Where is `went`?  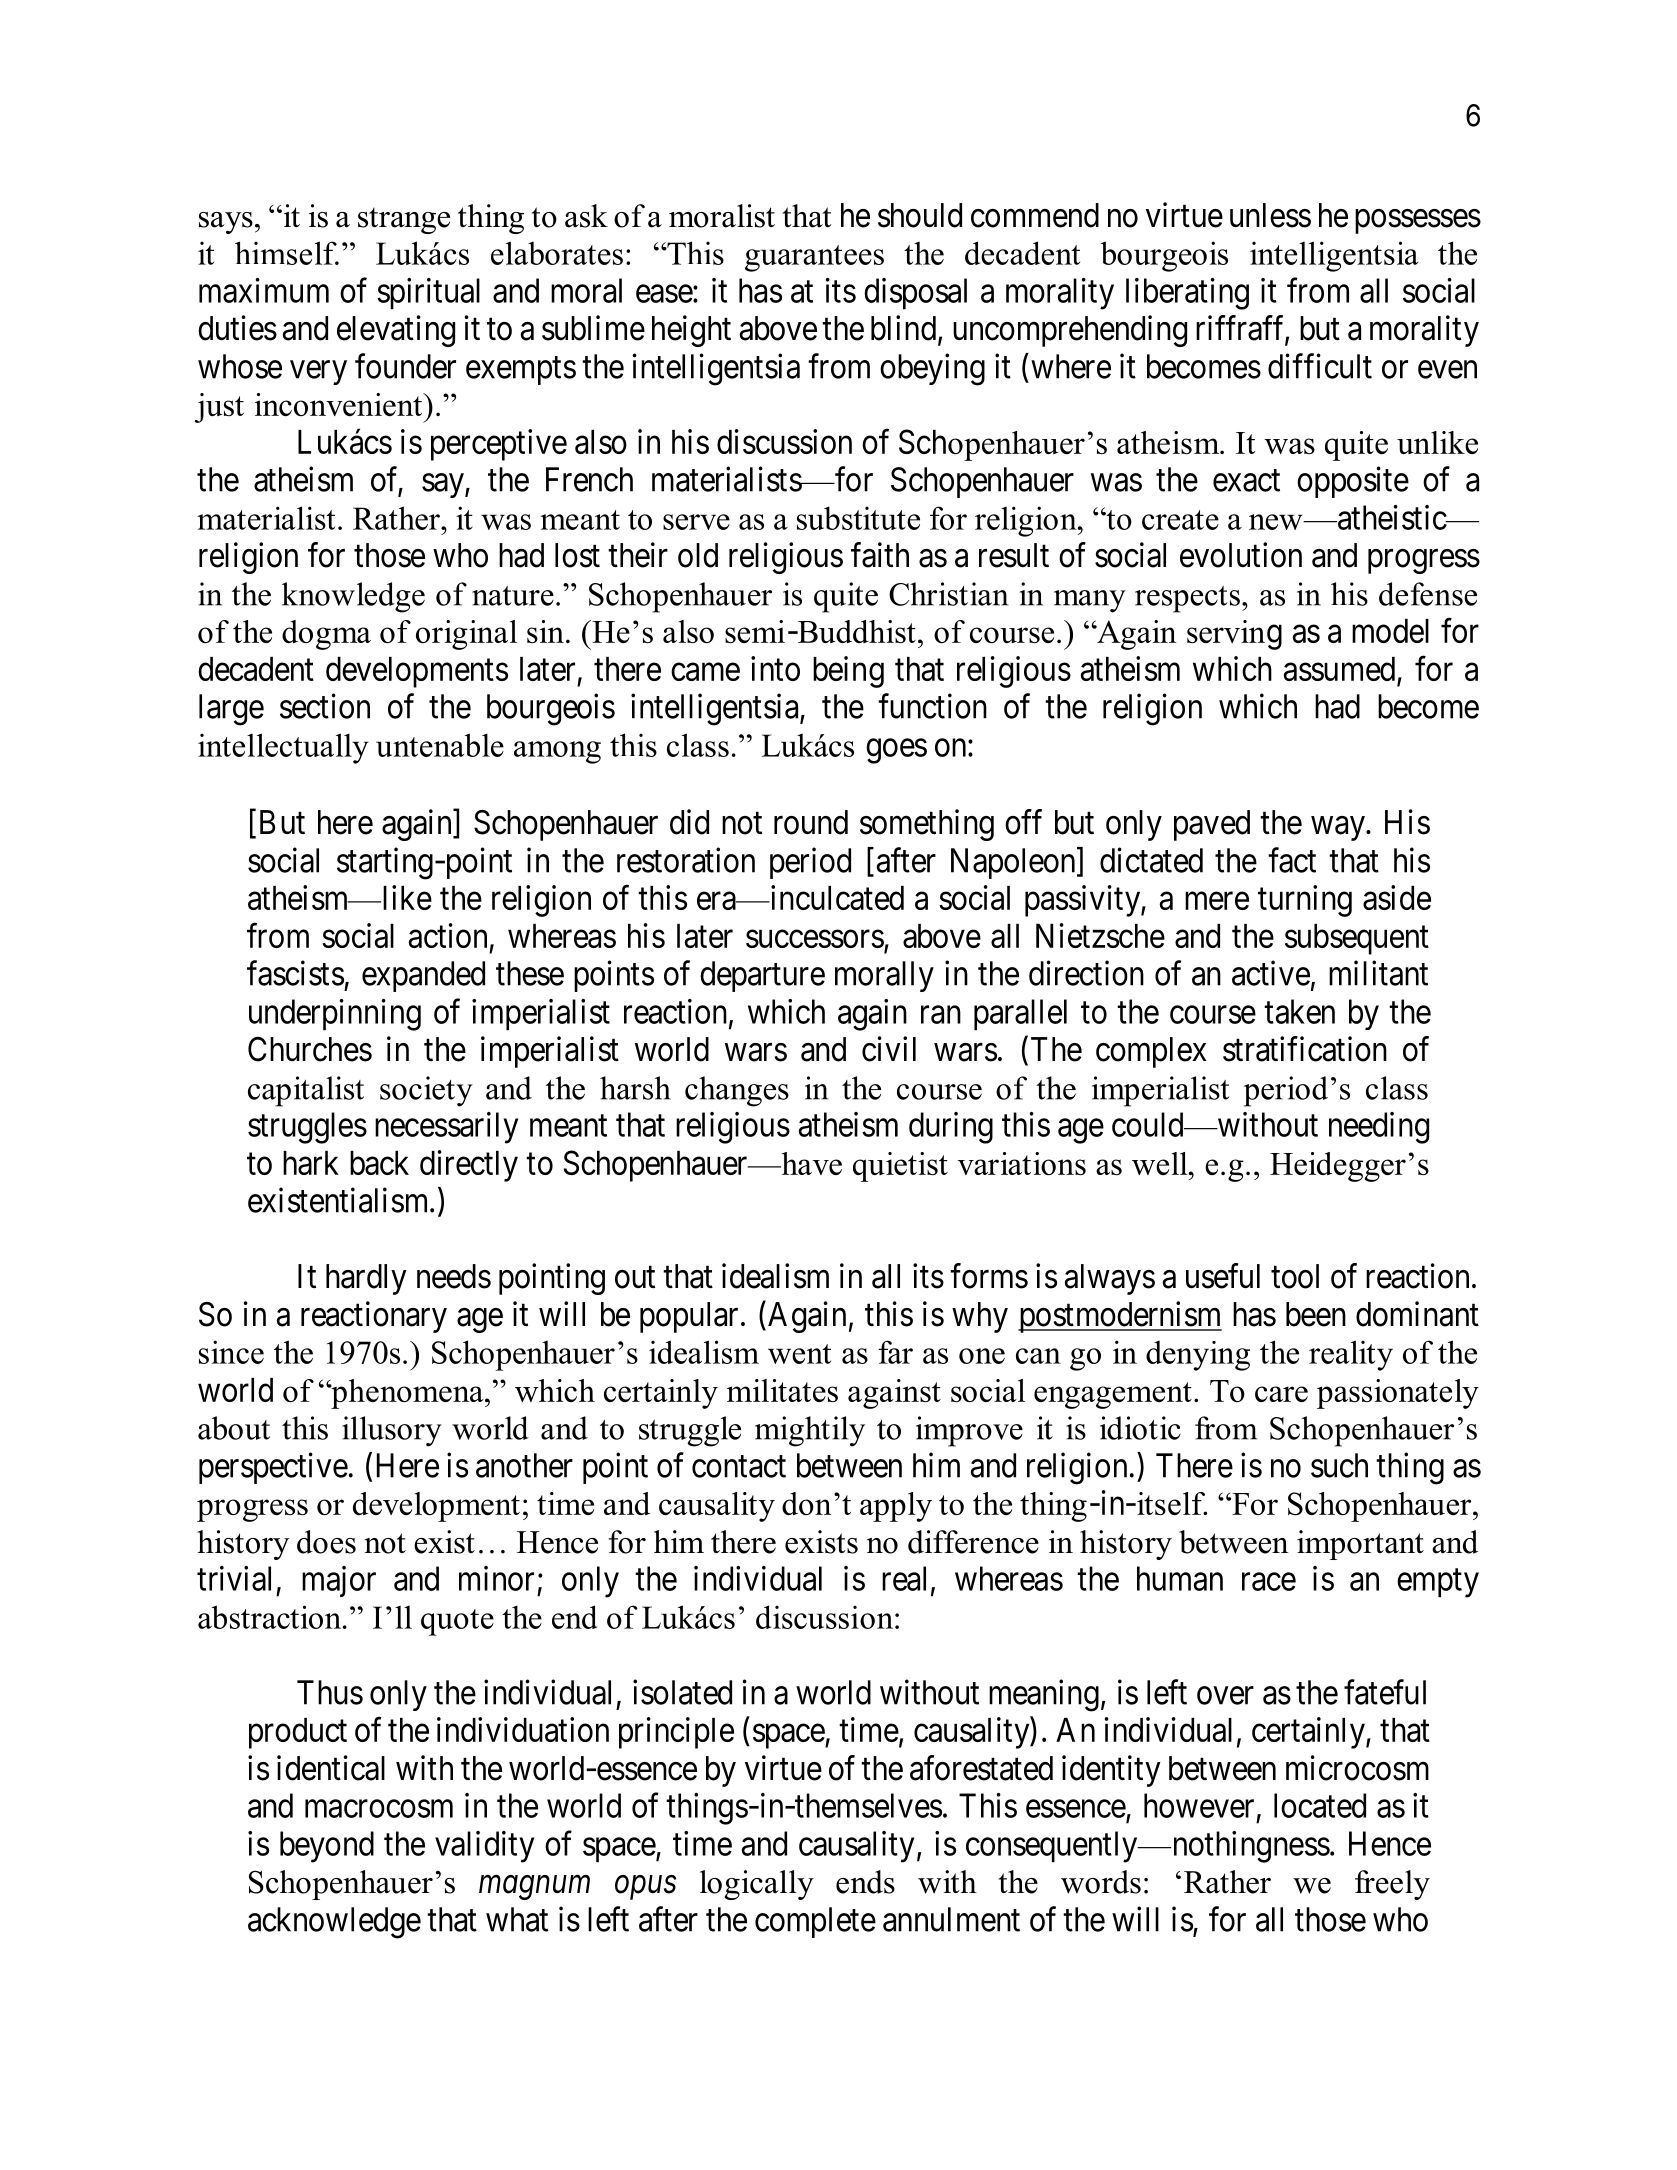
went is located at coordinates (799, 1354).
